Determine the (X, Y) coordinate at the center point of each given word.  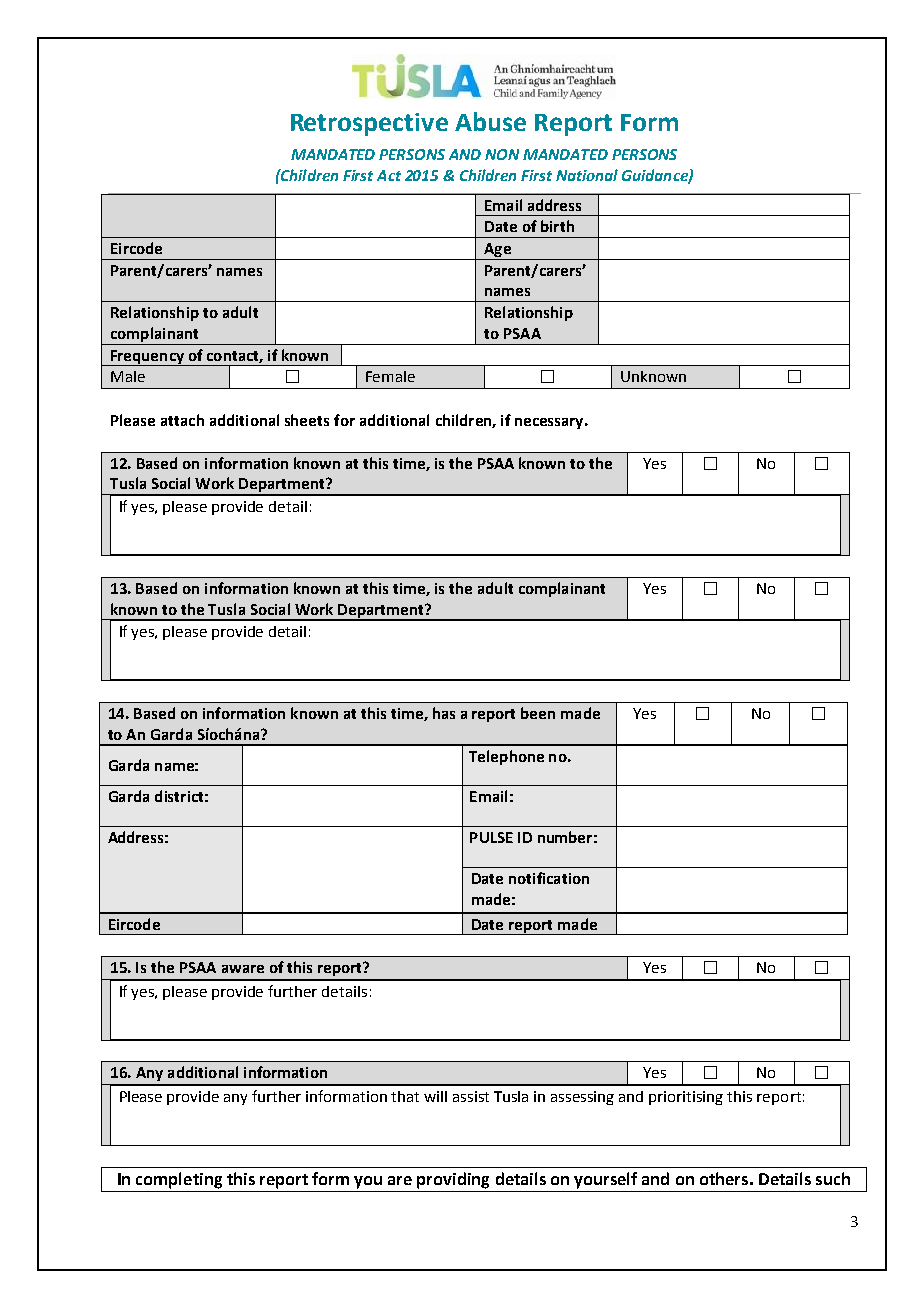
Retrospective (369, 124)
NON (502, 154)
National (587, 175)
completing (179, 1180)
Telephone (506, 757)
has (444, 713)
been (538, 713)
